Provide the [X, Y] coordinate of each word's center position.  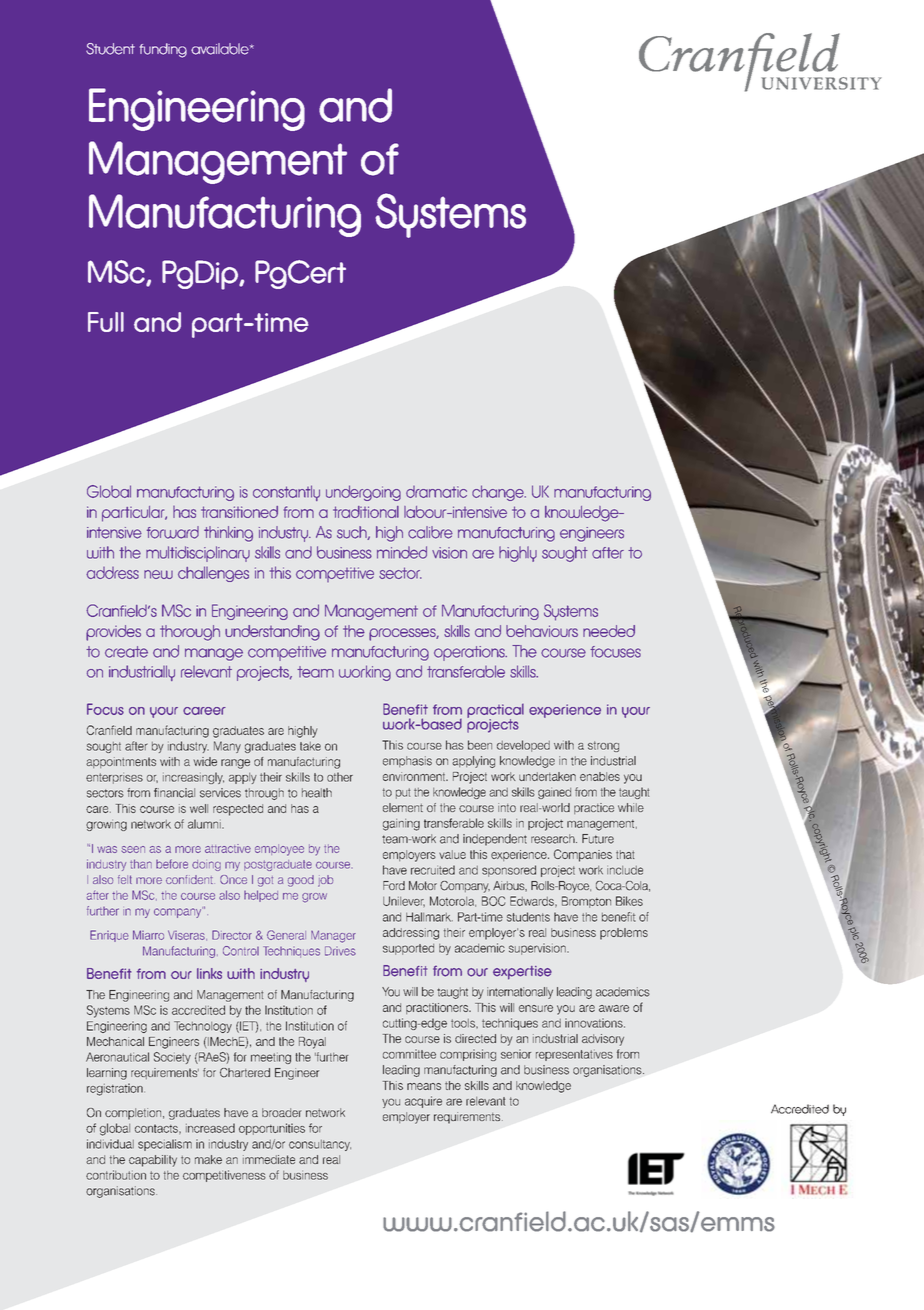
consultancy [320, 1145]
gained [554, 793]
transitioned [239, 512]
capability [153, 1161]
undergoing [363, 493]
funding [163, 50]
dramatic [436, 492]
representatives [574, 1055]
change [499, 493]
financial [174, 793]
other [340, 777]
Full [106, 322]
